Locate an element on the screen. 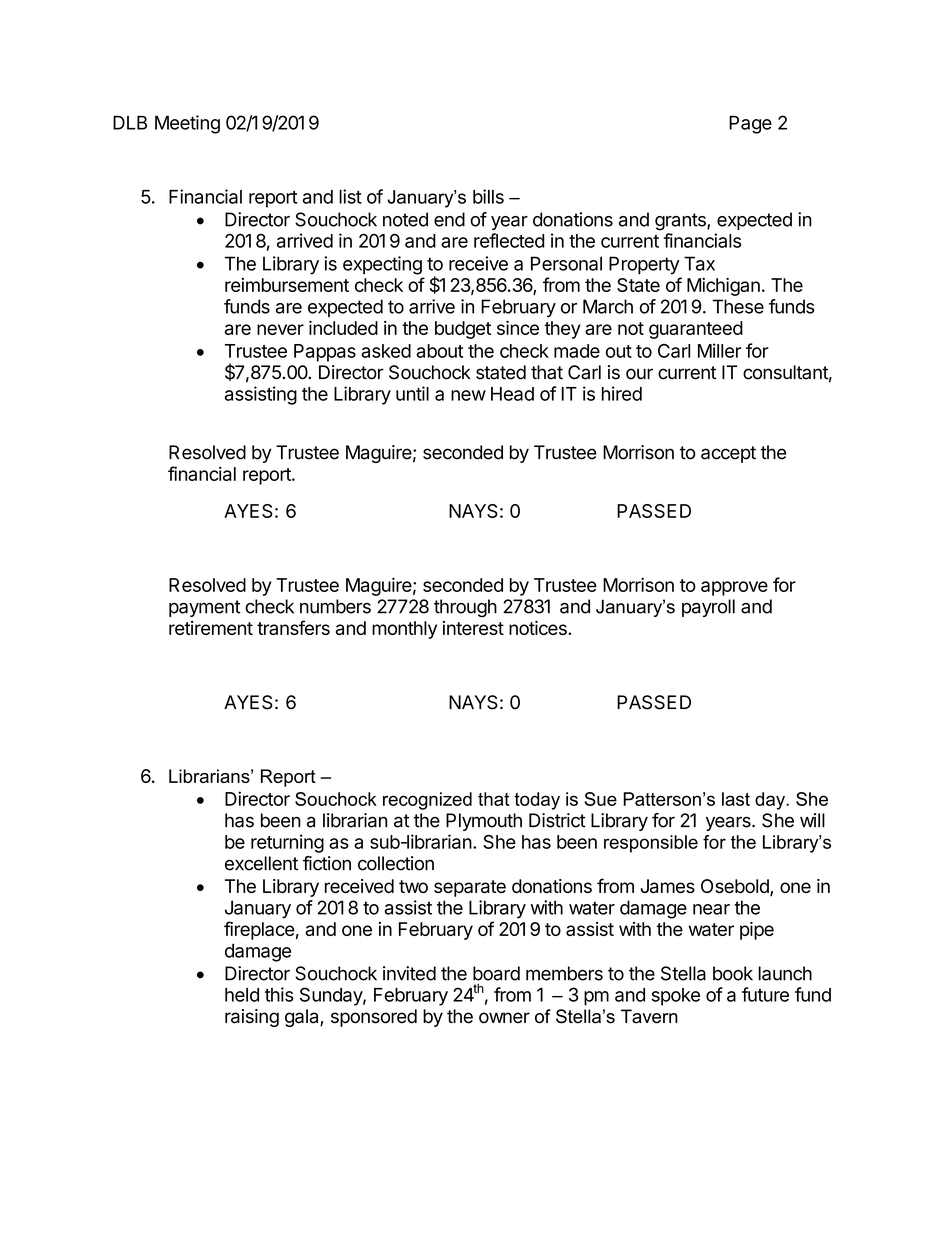 This screenshot has width=952, height=1233. this is located at coordinates (279, 994).
